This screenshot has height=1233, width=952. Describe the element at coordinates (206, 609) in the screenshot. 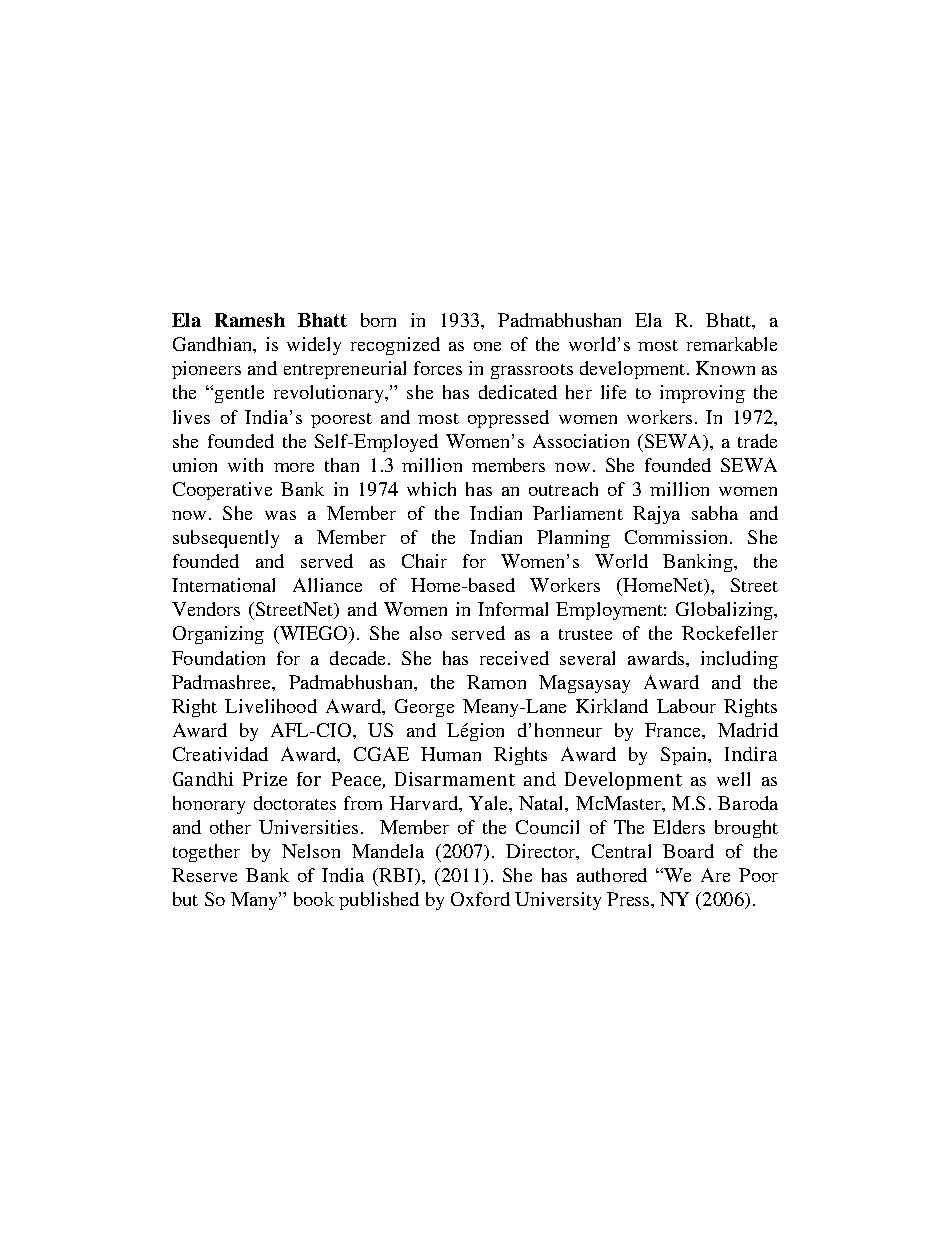

I see `Vendors` at that location.
